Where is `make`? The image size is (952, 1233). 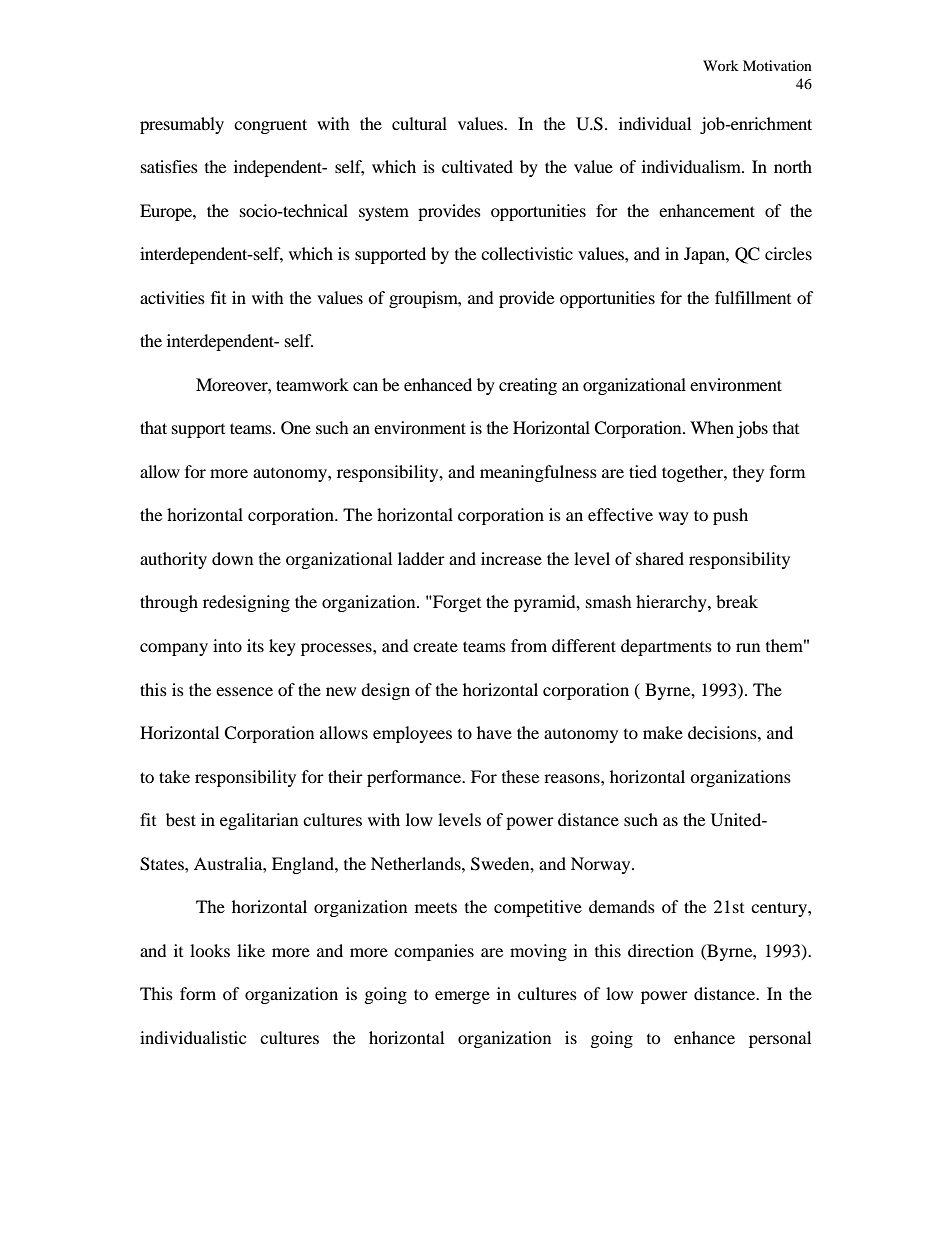 make is located at coordinates (663, 732).
